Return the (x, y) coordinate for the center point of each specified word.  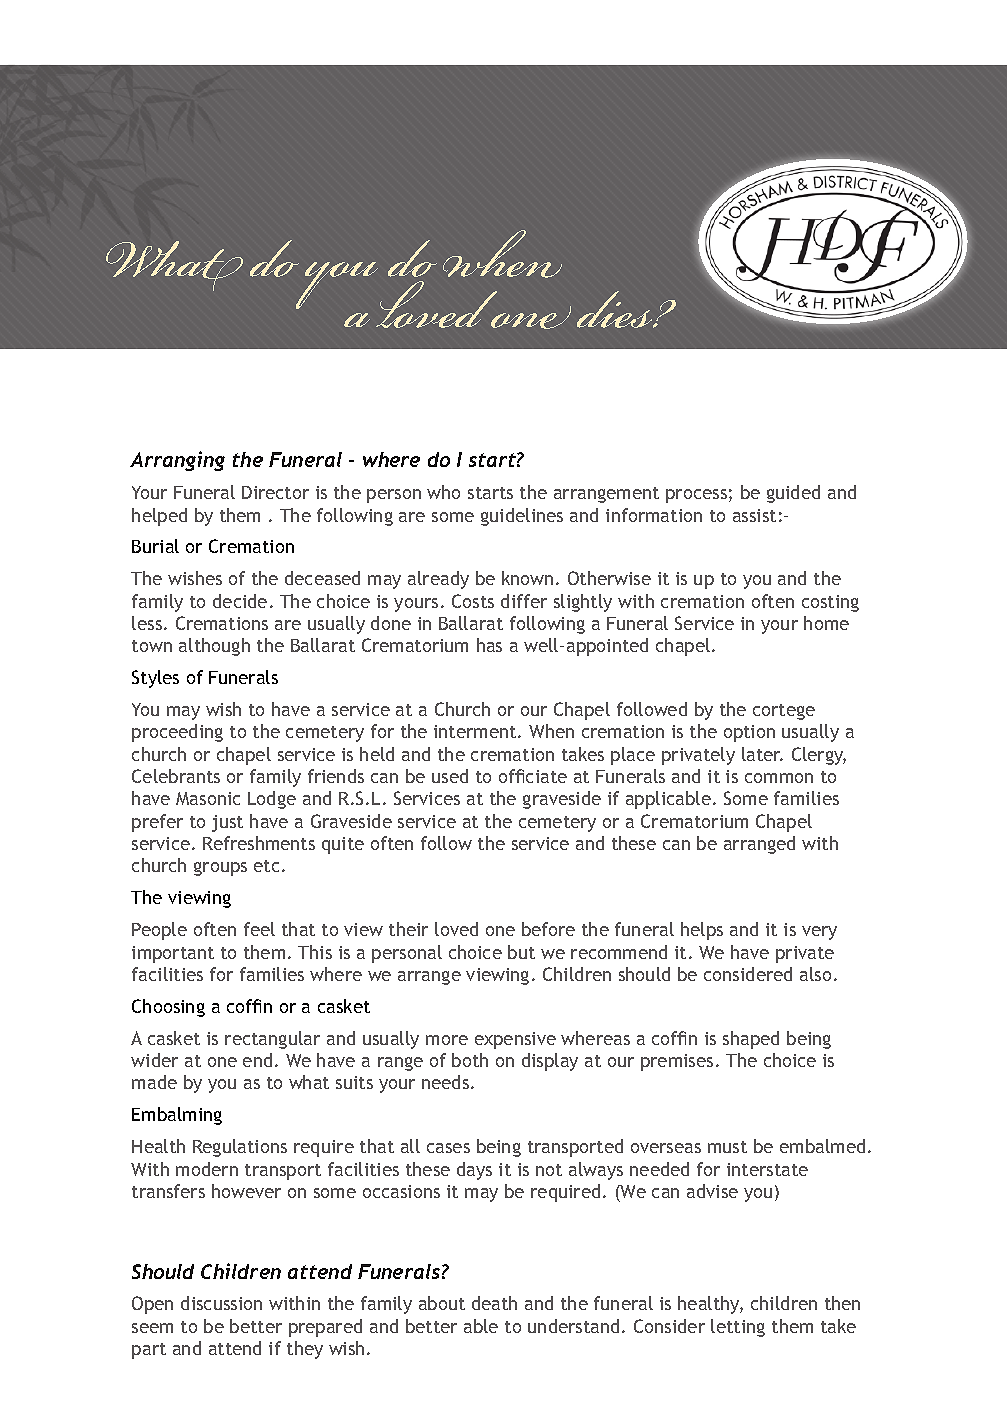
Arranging (177, 461)
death (494, 1303)
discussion (221, 1303)
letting (738, 1328)
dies (616, 309)
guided (793, 494)
